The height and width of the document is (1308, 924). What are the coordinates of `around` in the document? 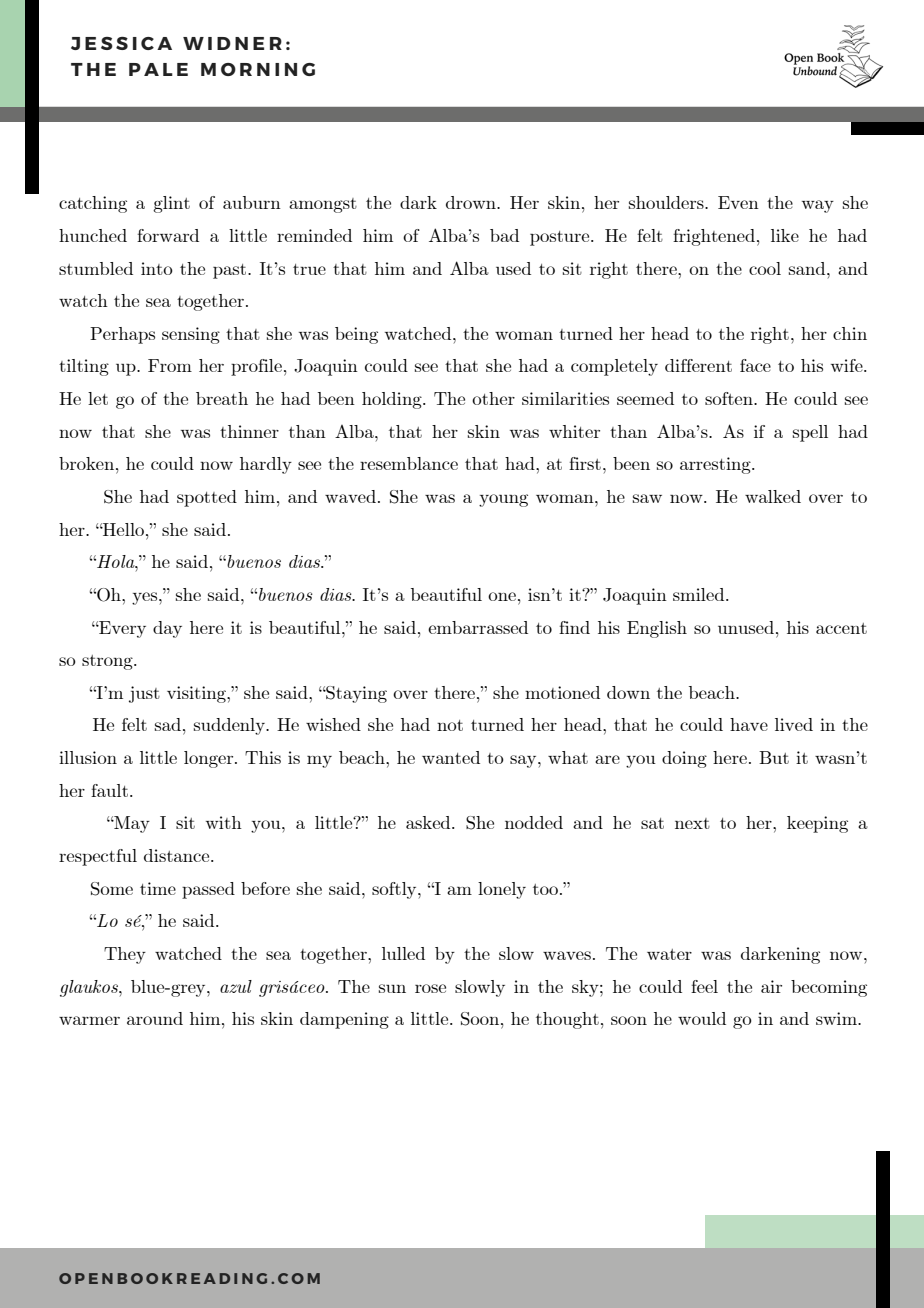 It's located at (155, 1018).
